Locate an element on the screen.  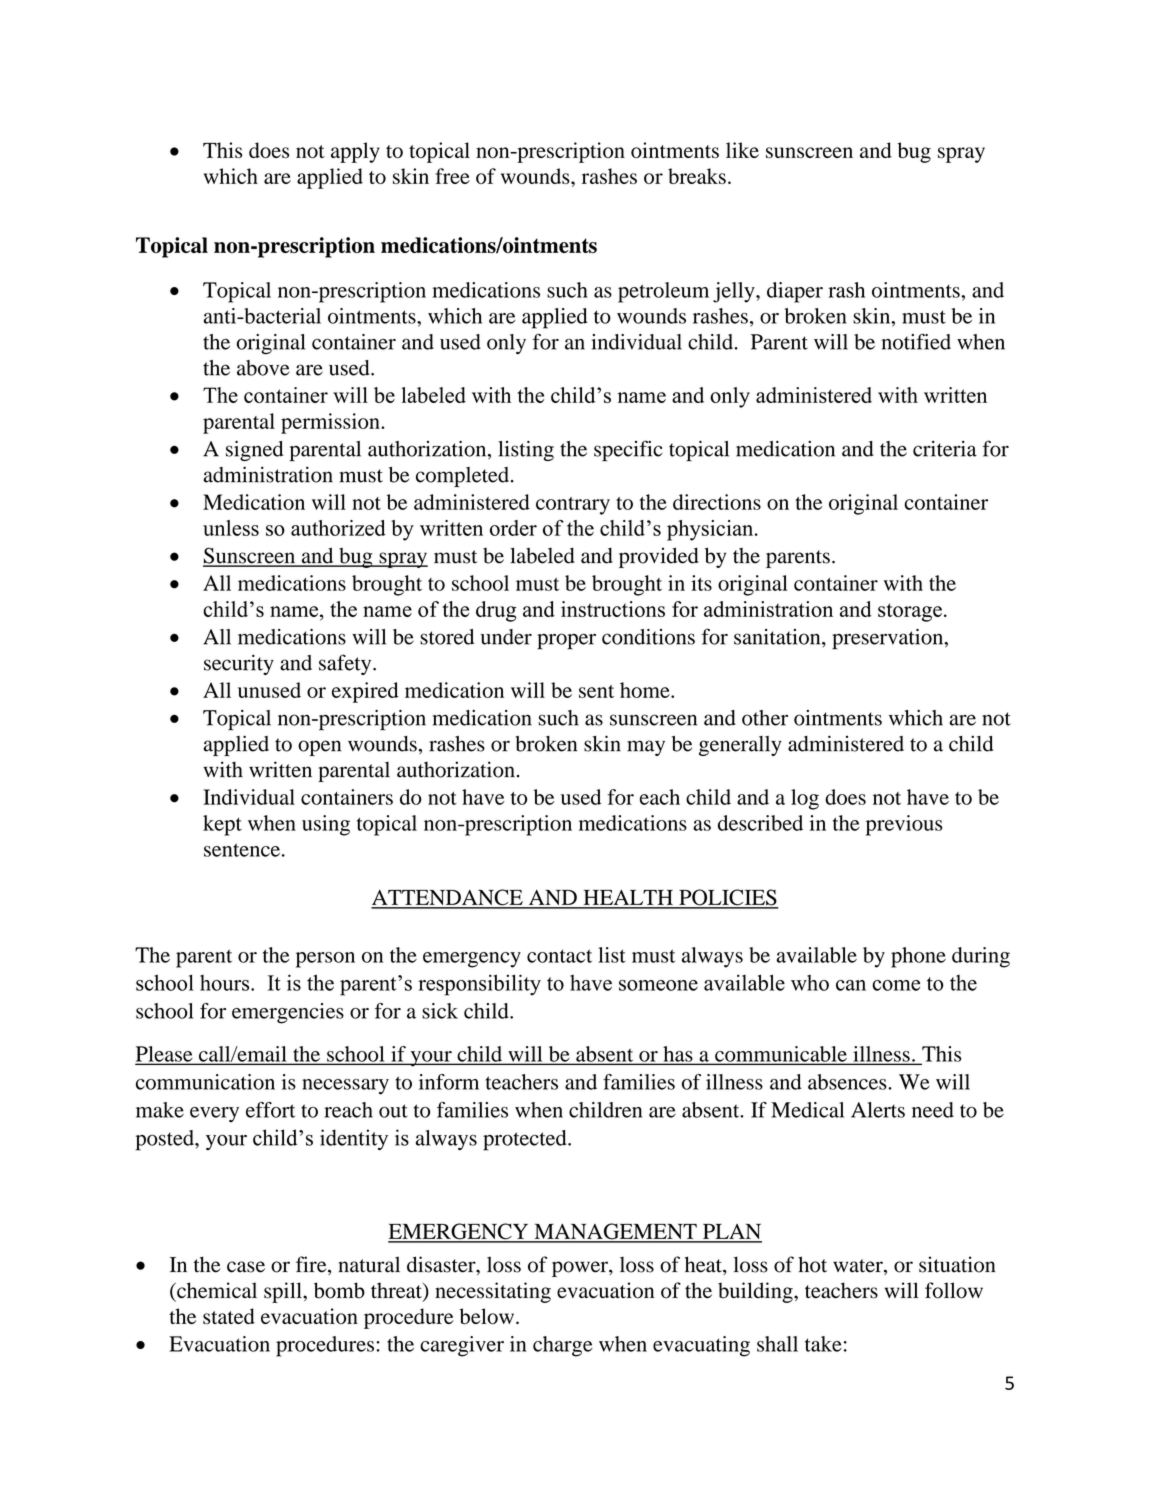
signed is located at coordinates (254, 451).
